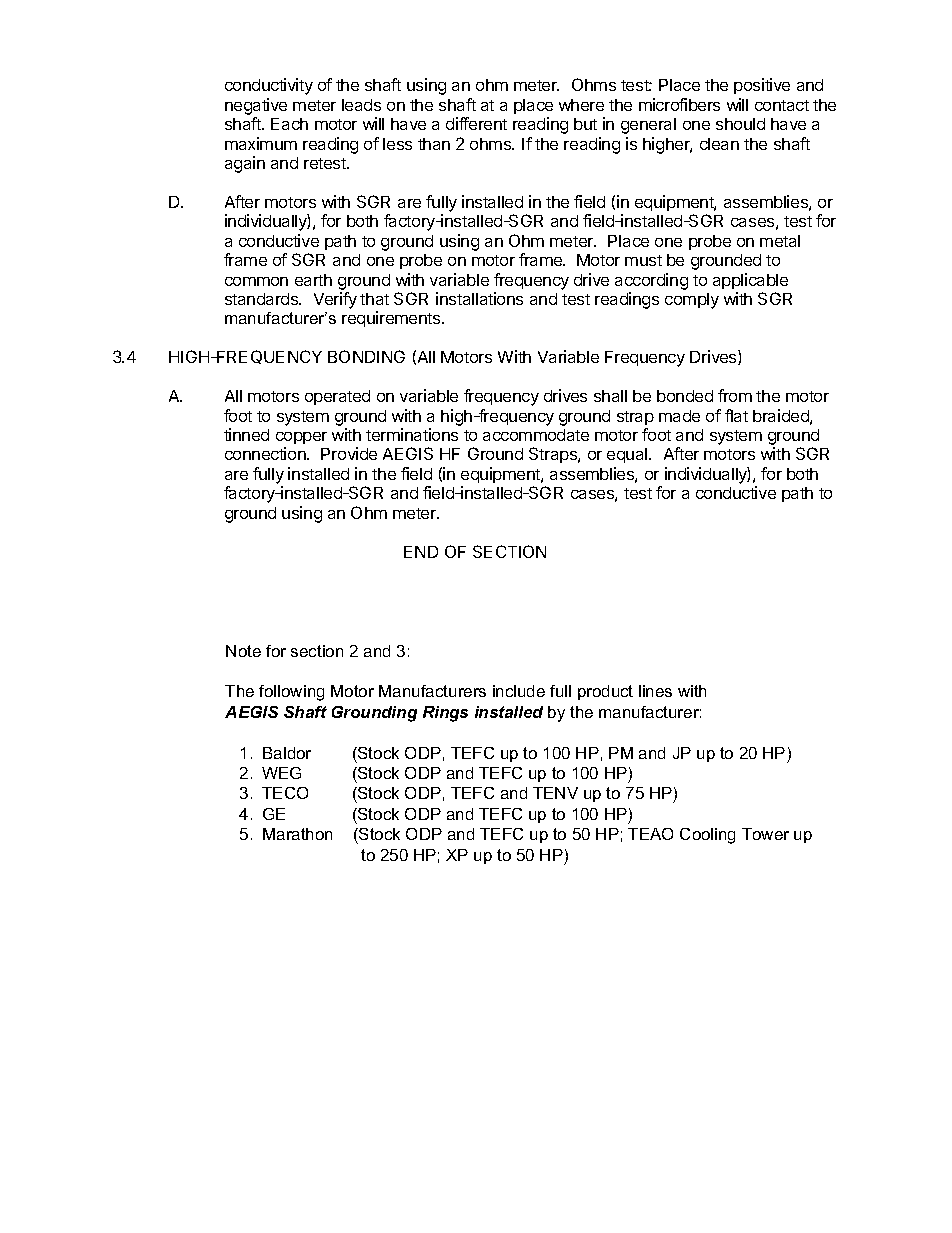 This screenshot has width=952, height=1233. What do you see at coordinates (476, 123) in the screenshot?
I see `different` at bounding box center [476, 123].
